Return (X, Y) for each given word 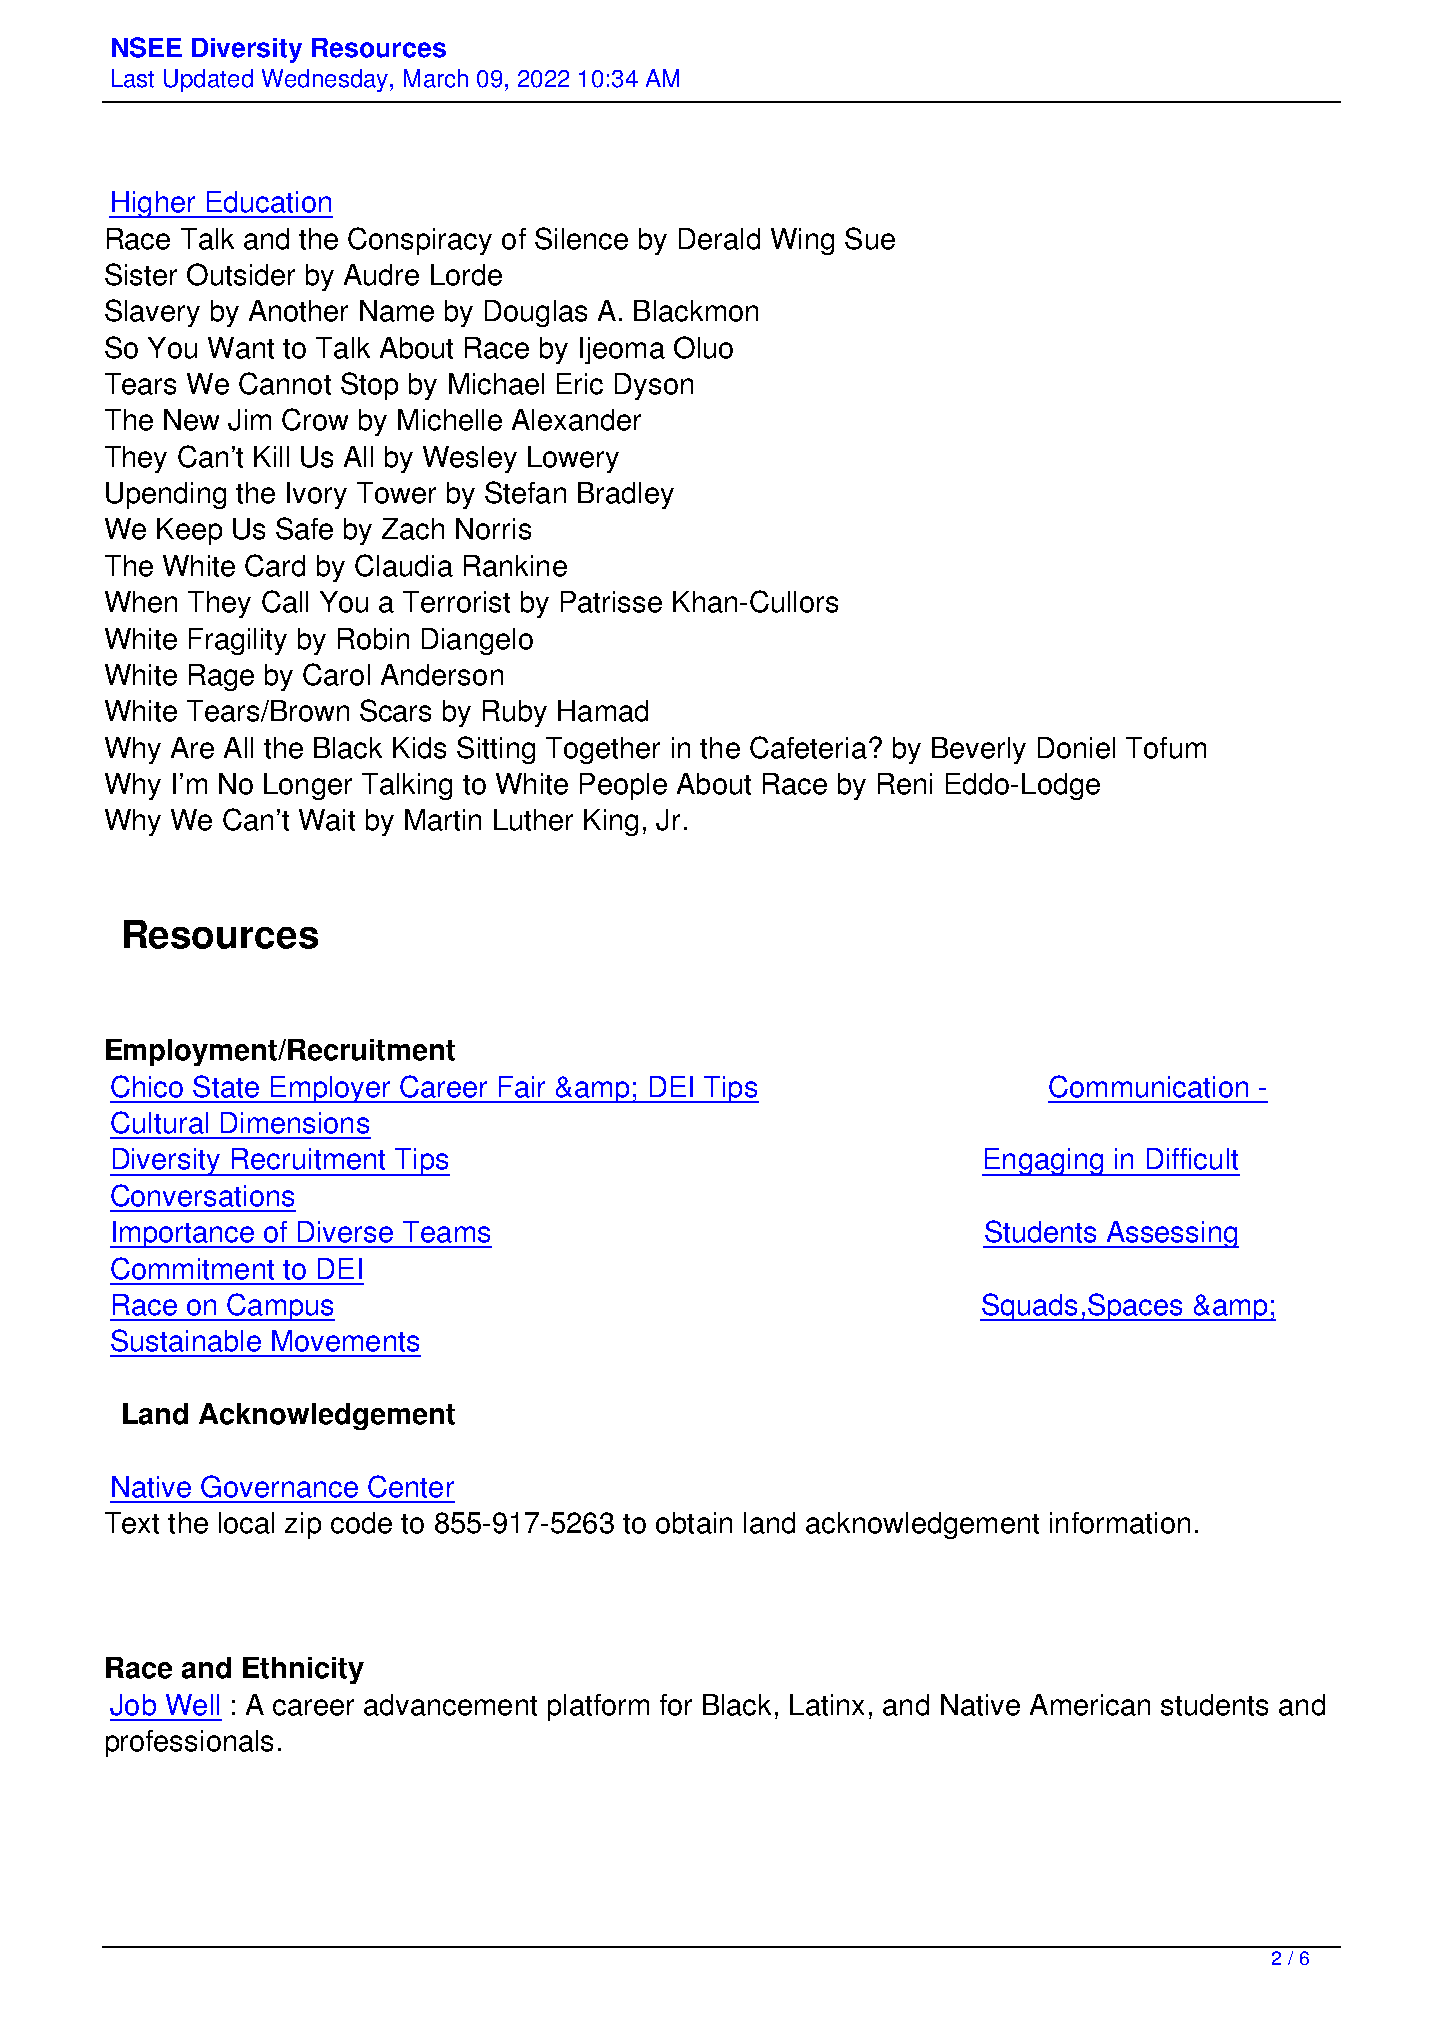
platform (598, 1707)
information (1120, 1523)
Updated (208, 80)
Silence (581, 238)
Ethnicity (303, 1670)
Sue (870, 238)
